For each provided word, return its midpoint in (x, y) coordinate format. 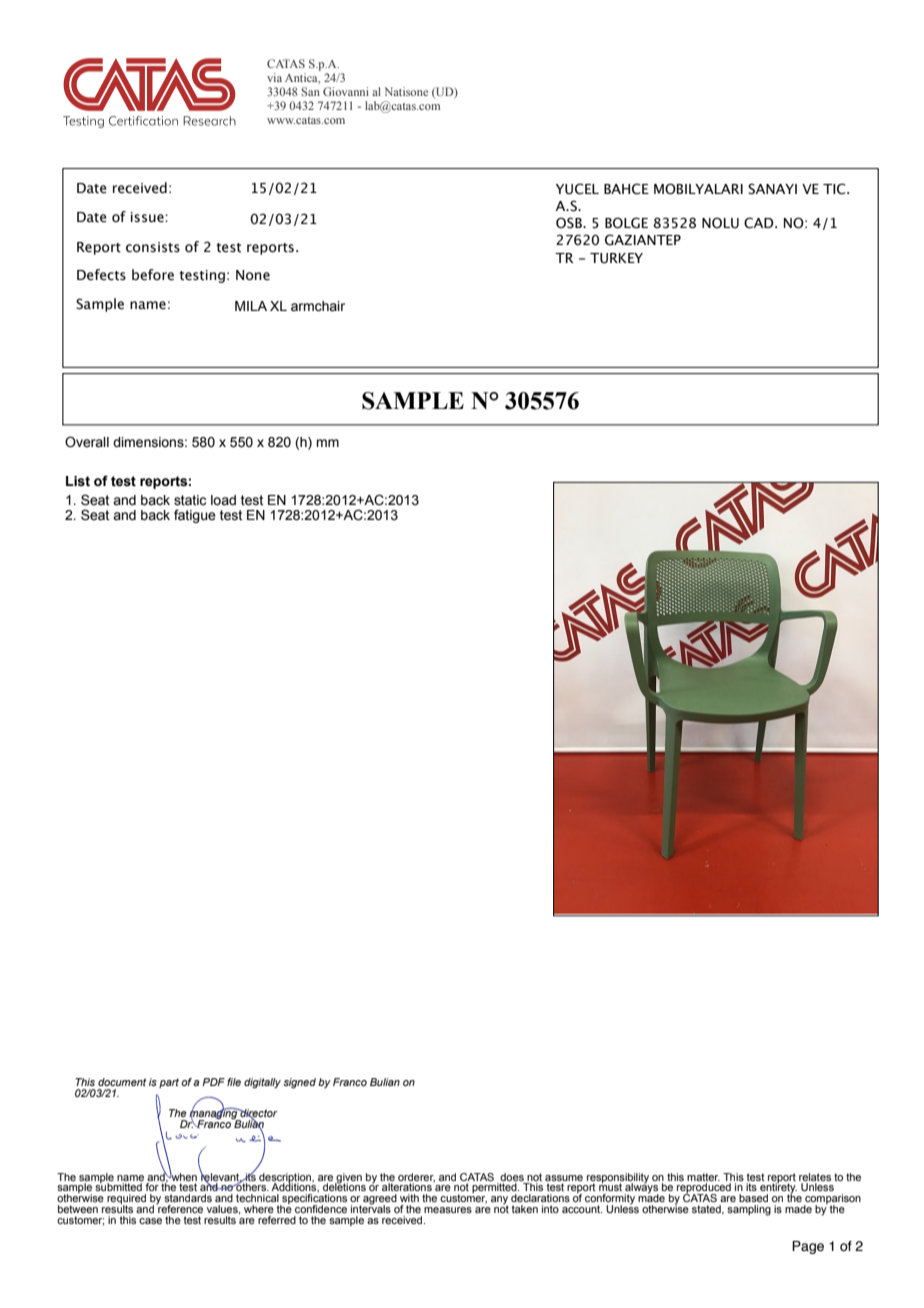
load (223, 500)
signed (299, 1083)
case (150, 1221)
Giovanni (346, 91)
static (190, 500)
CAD (760, 223)
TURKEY (616, 258)
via (274, 77)
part (169, 1083)
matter (703, 1177)
